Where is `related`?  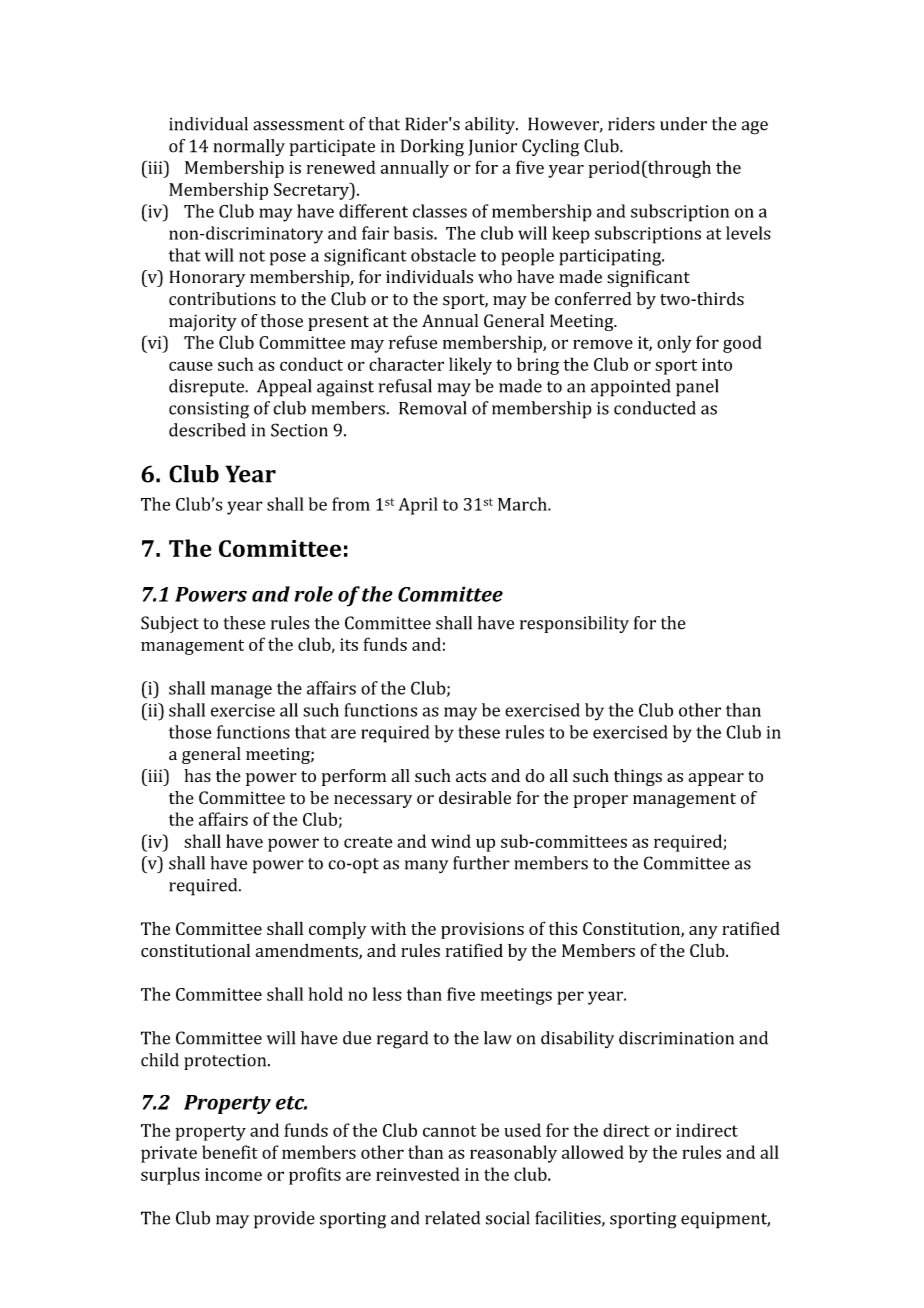
related is located at coordinates (452, 1218).
